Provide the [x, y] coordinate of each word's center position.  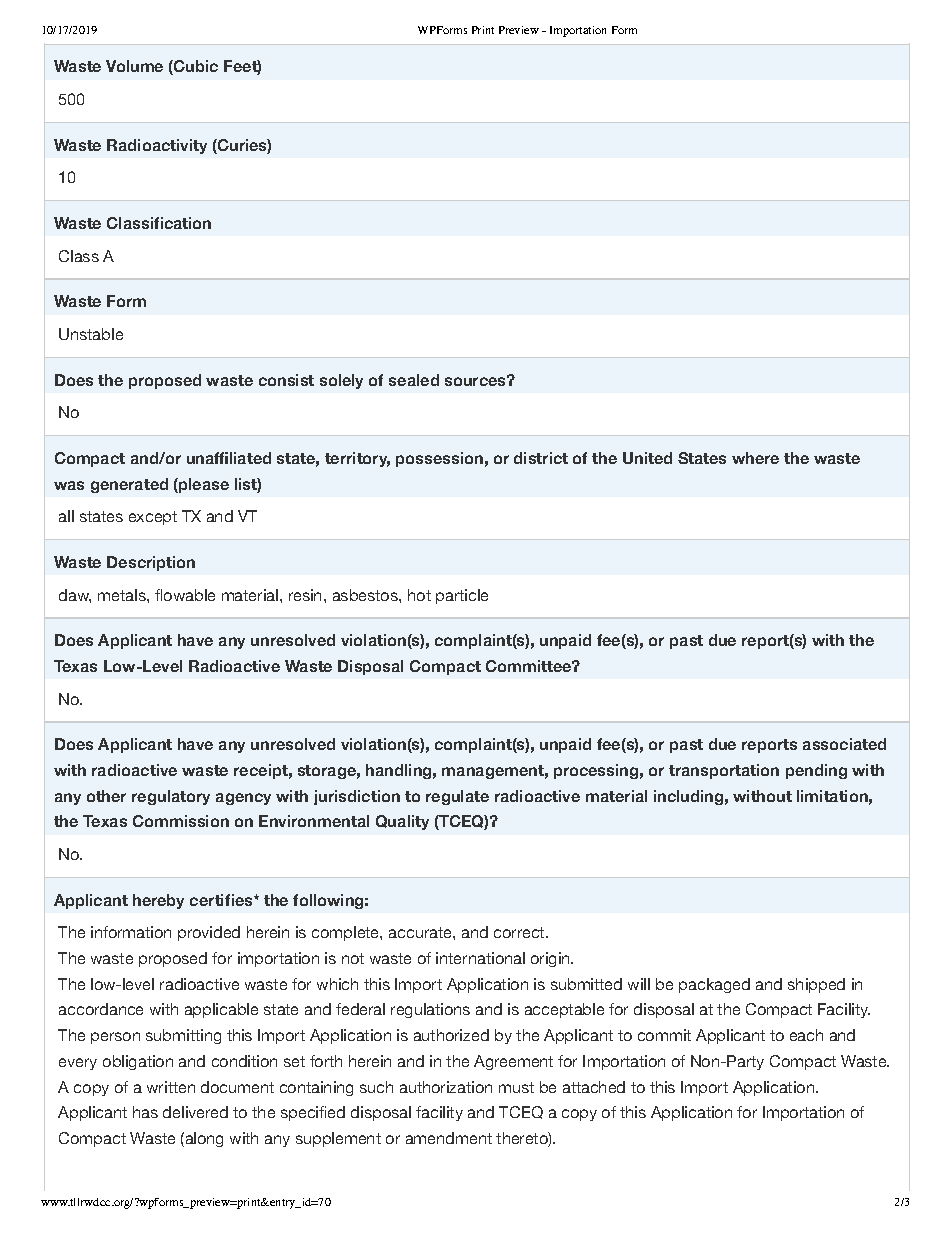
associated [844, 744]
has [145, 1112]
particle [462, 596]
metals [123, 595]
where [755, 458]
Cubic [195, 67]
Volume [134, 66]
